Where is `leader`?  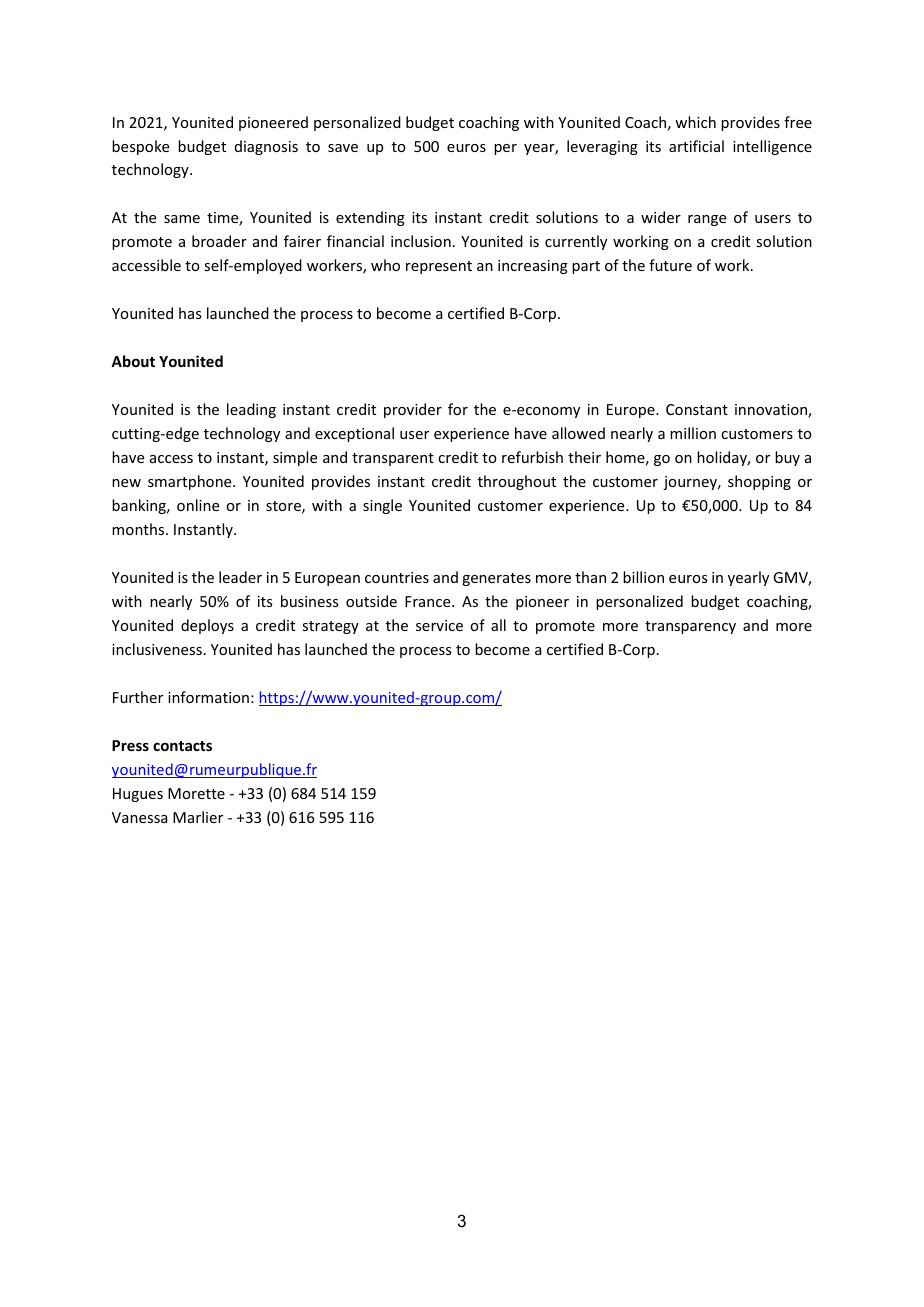
leader is located at coordinates (240, 577).
